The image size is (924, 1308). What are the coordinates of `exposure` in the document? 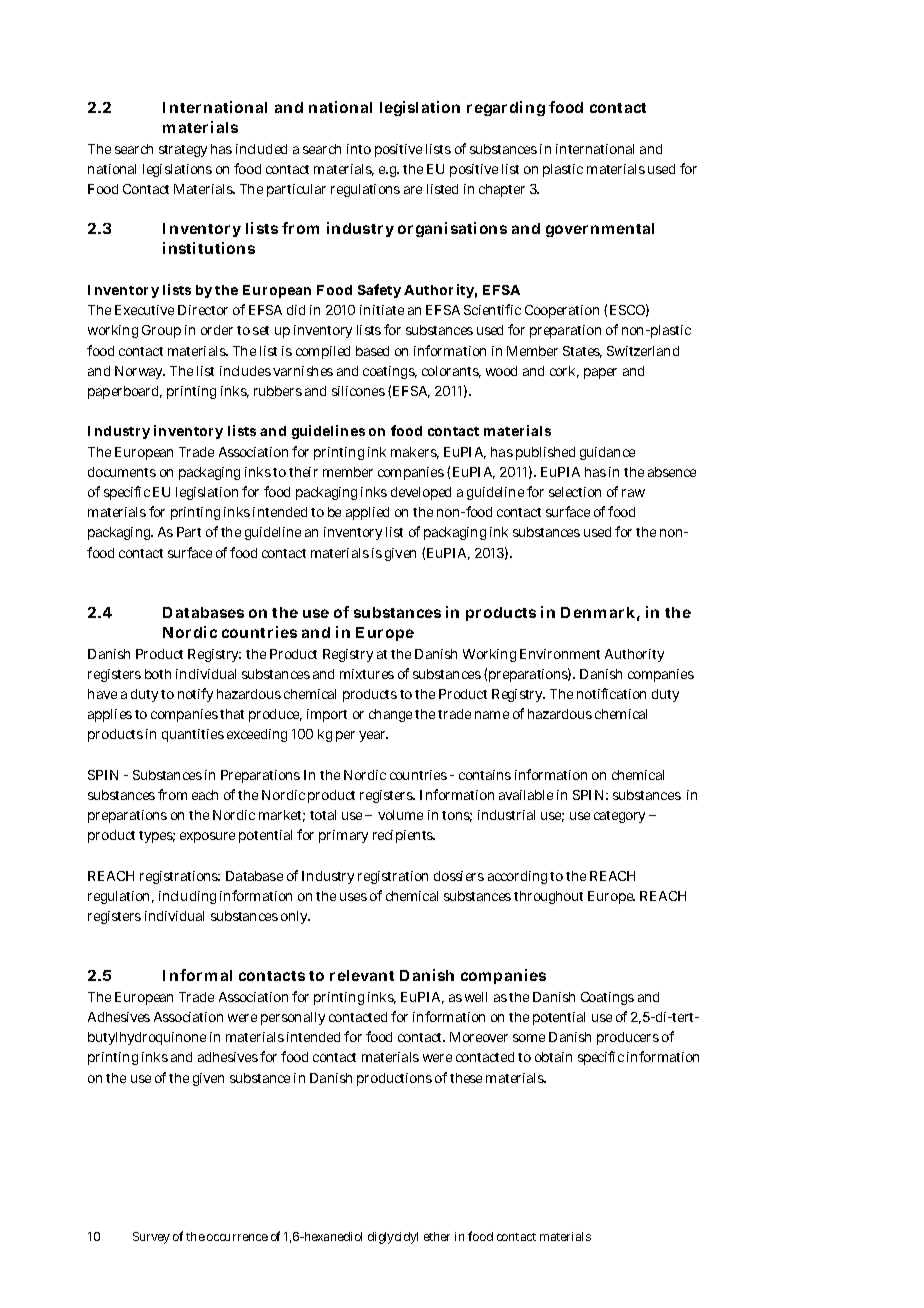 It's located at (207, 837).
